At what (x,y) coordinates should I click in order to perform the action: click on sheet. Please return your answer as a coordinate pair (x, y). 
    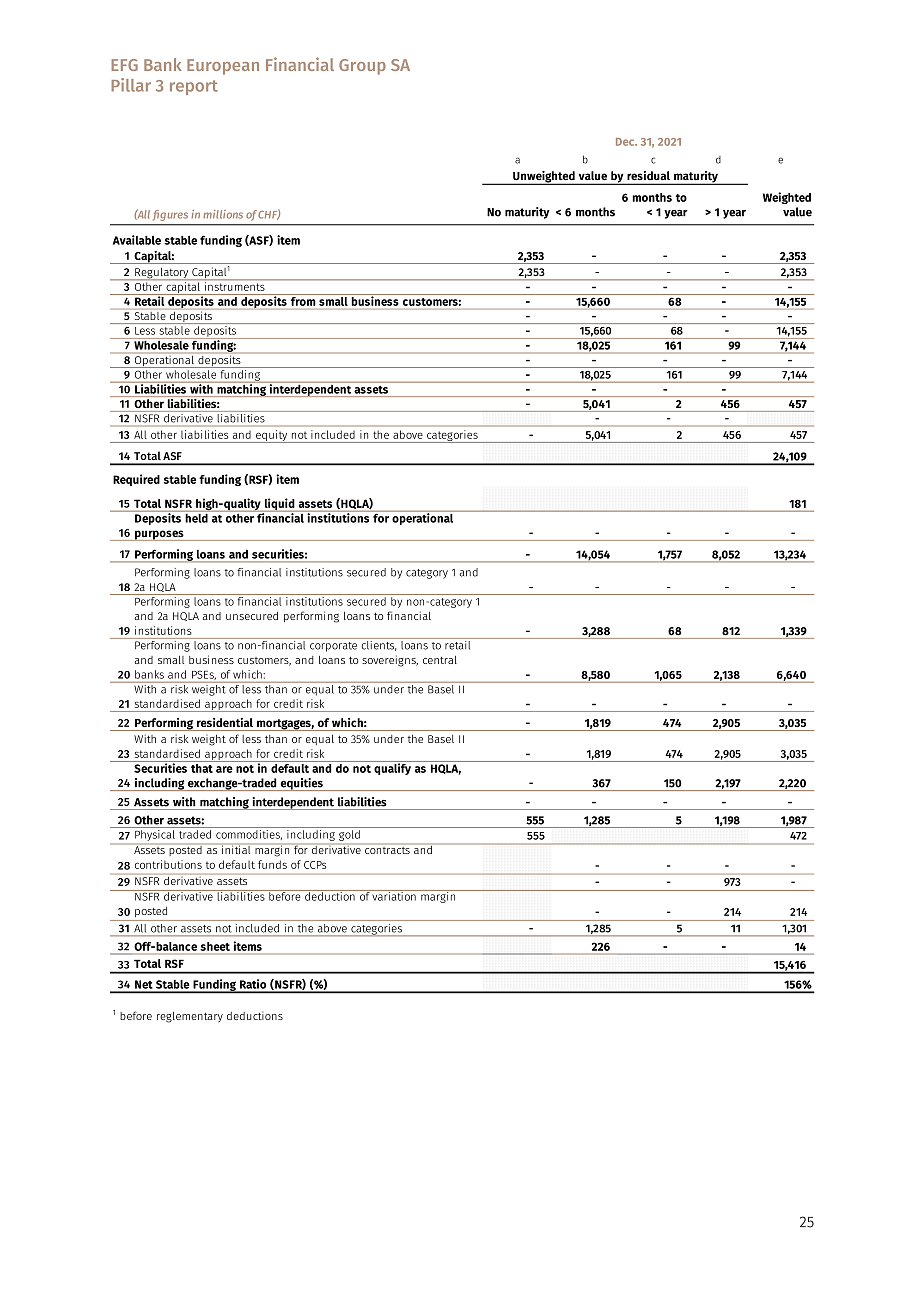
    Looking at the image, I should click on (215, 946).
